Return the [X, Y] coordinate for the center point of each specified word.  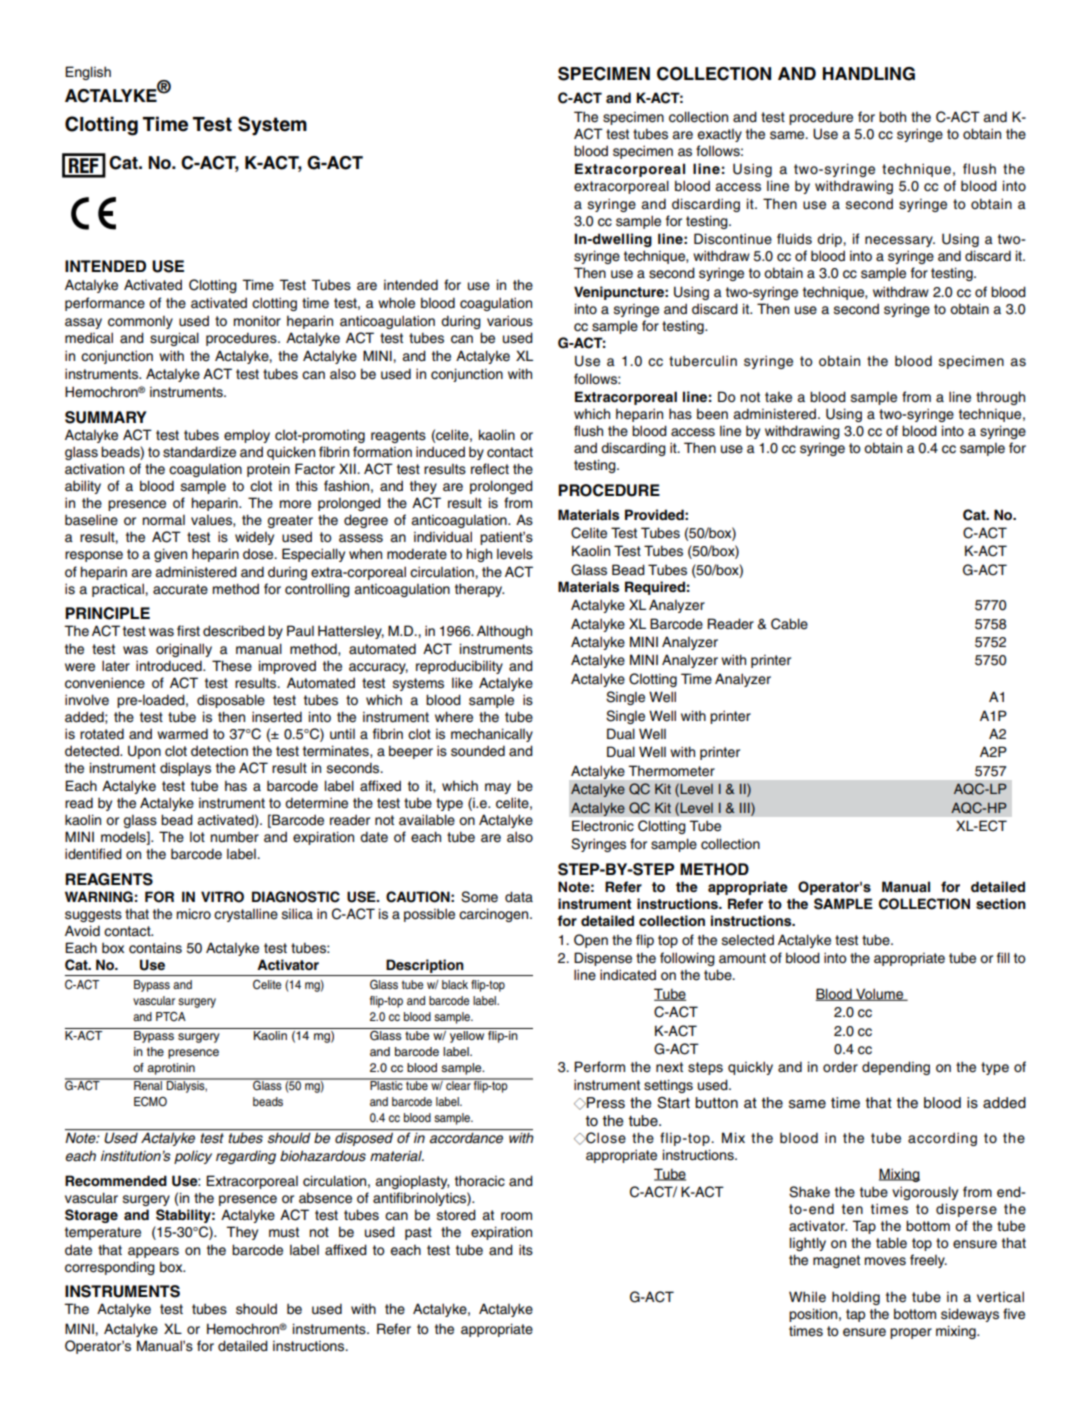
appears [153, 1252]
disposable [231, 701]
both [892, 116]
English [88, 73]
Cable [789, 624]
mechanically [492, 735]
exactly [720, 135]
